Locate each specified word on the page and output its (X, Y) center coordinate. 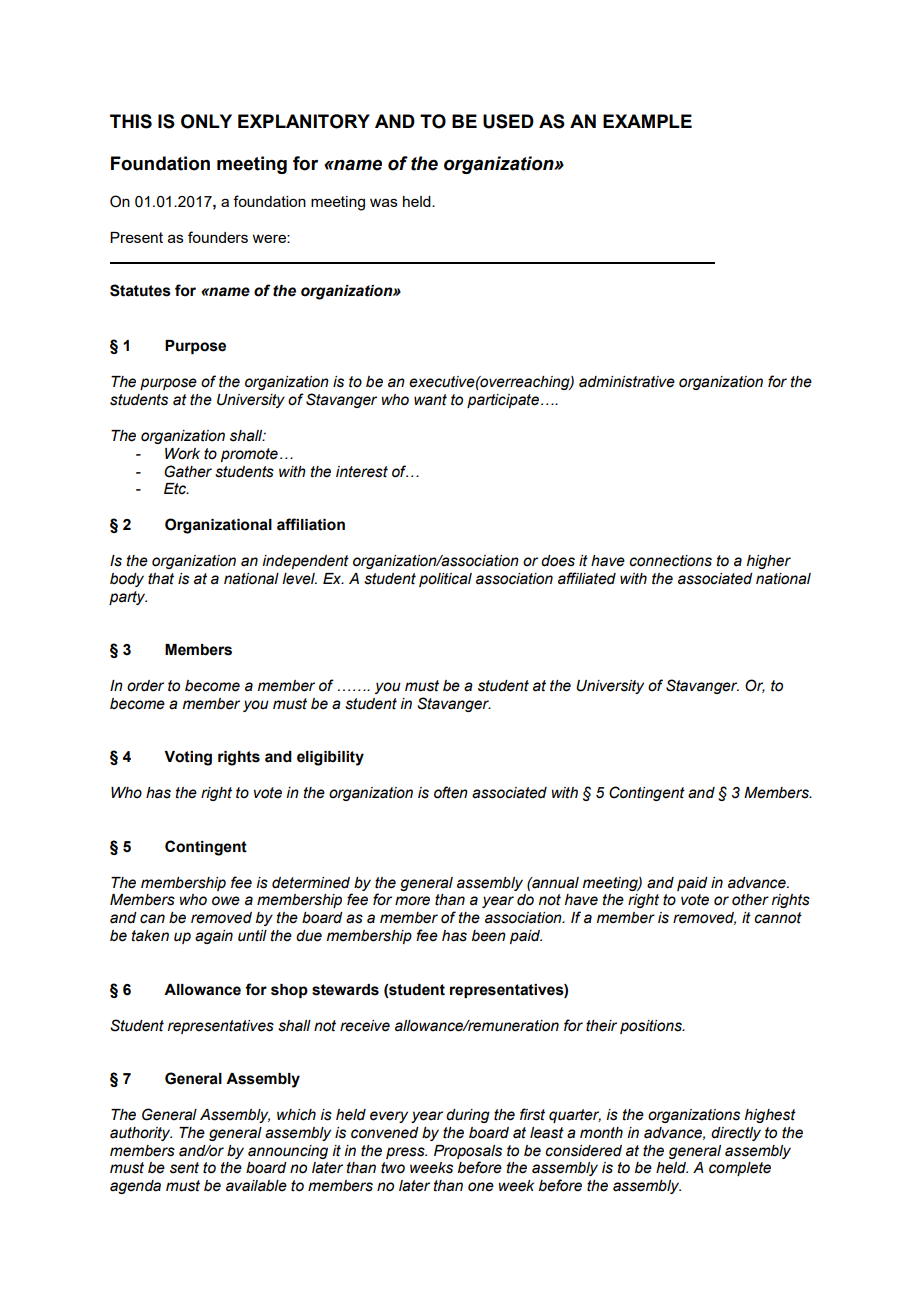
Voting (188, 758)
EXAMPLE (647, 121)
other (750, 900)
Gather (188, 471)
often (451, 792)
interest (362, 472)
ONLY (206, 121)
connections (670, 561)
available (256, 1186)
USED (508, 121)
